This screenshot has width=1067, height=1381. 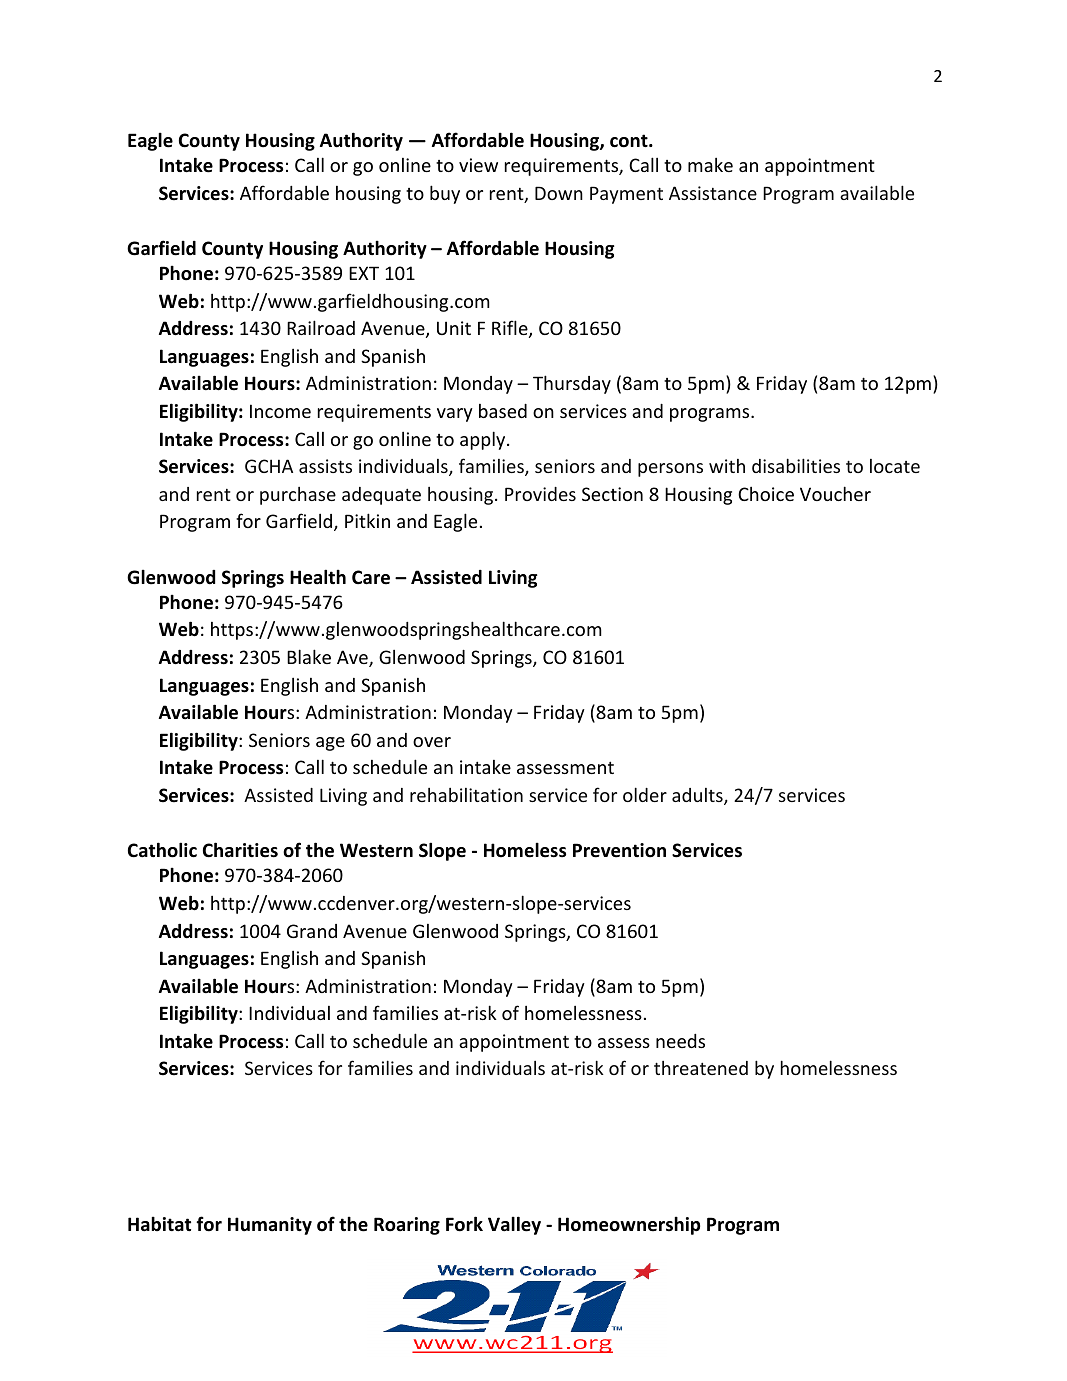 I want to click on adults, so click(x=698, y=796).
